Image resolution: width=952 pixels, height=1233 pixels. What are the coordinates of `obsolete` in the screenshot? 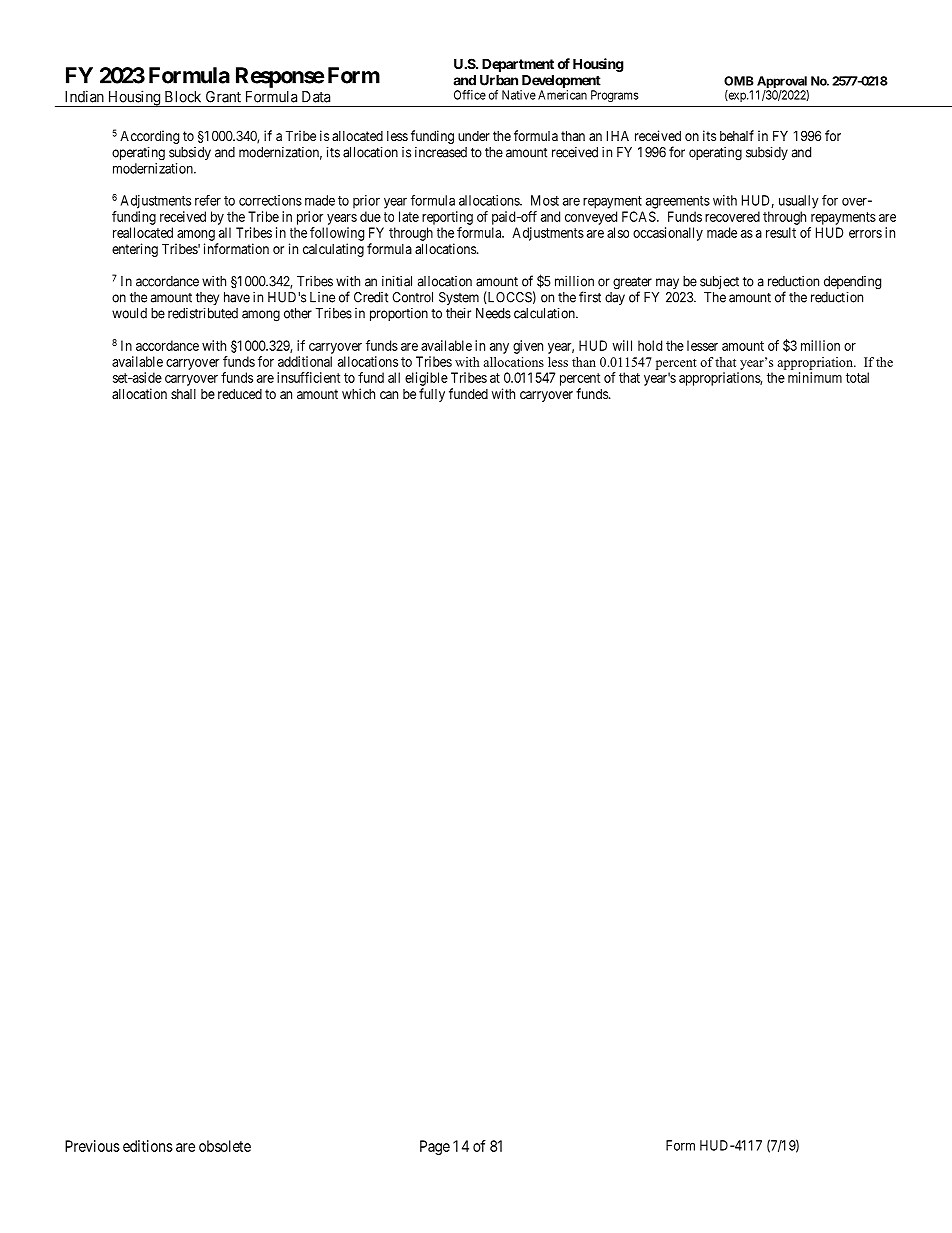 It's located at (225, 1146).
